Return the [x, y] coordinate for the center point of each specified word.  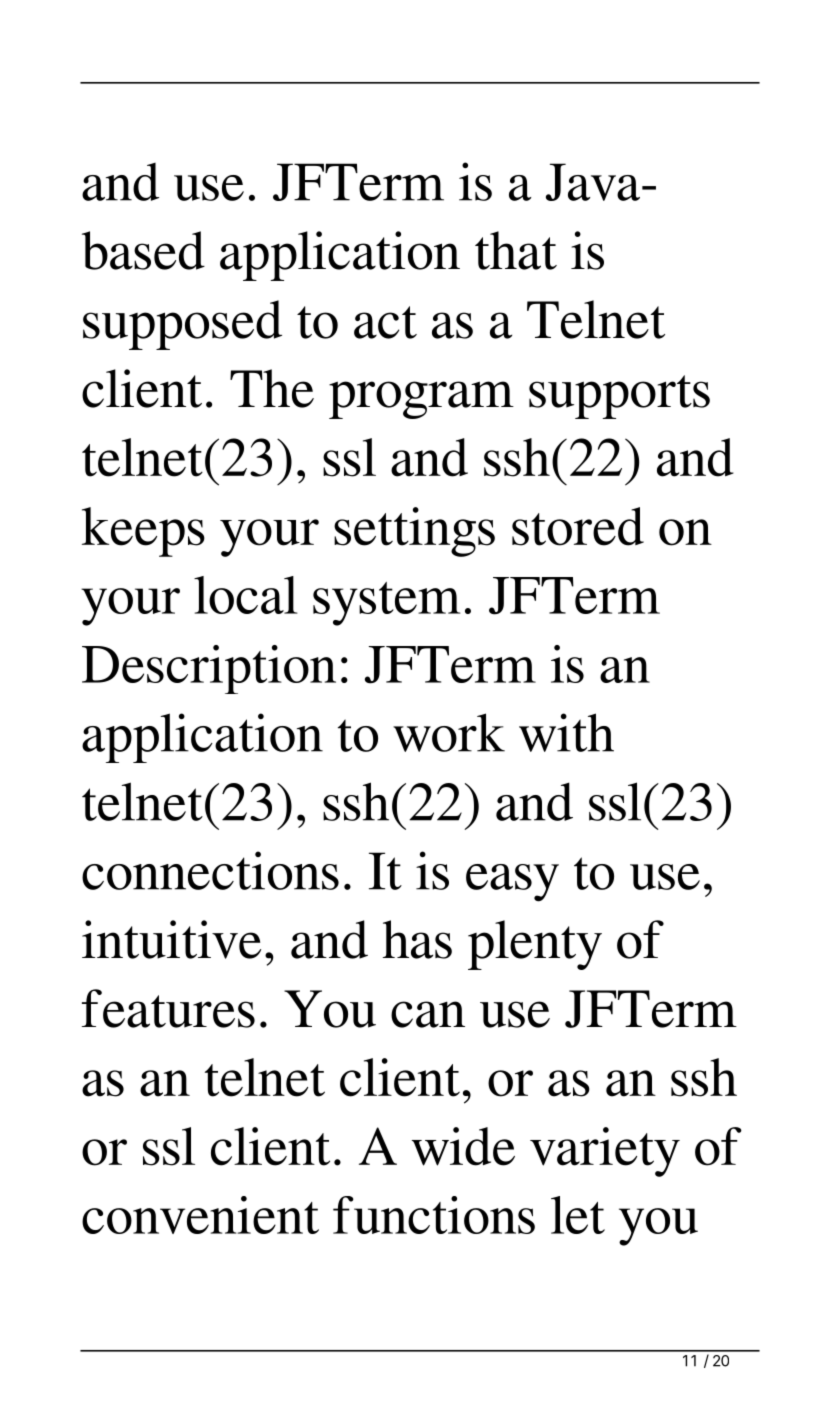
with [566, 732]
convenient [200, 1215]
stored [578, 526]
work [449, 732]
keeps [143, 532]
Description [209, 669]
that [516, 250]
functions [434, 1215]
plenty [535, 945]
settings [414, 532]
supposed [182, 325]
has [417, 939]
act [385, 322]
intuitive [171, 939]
